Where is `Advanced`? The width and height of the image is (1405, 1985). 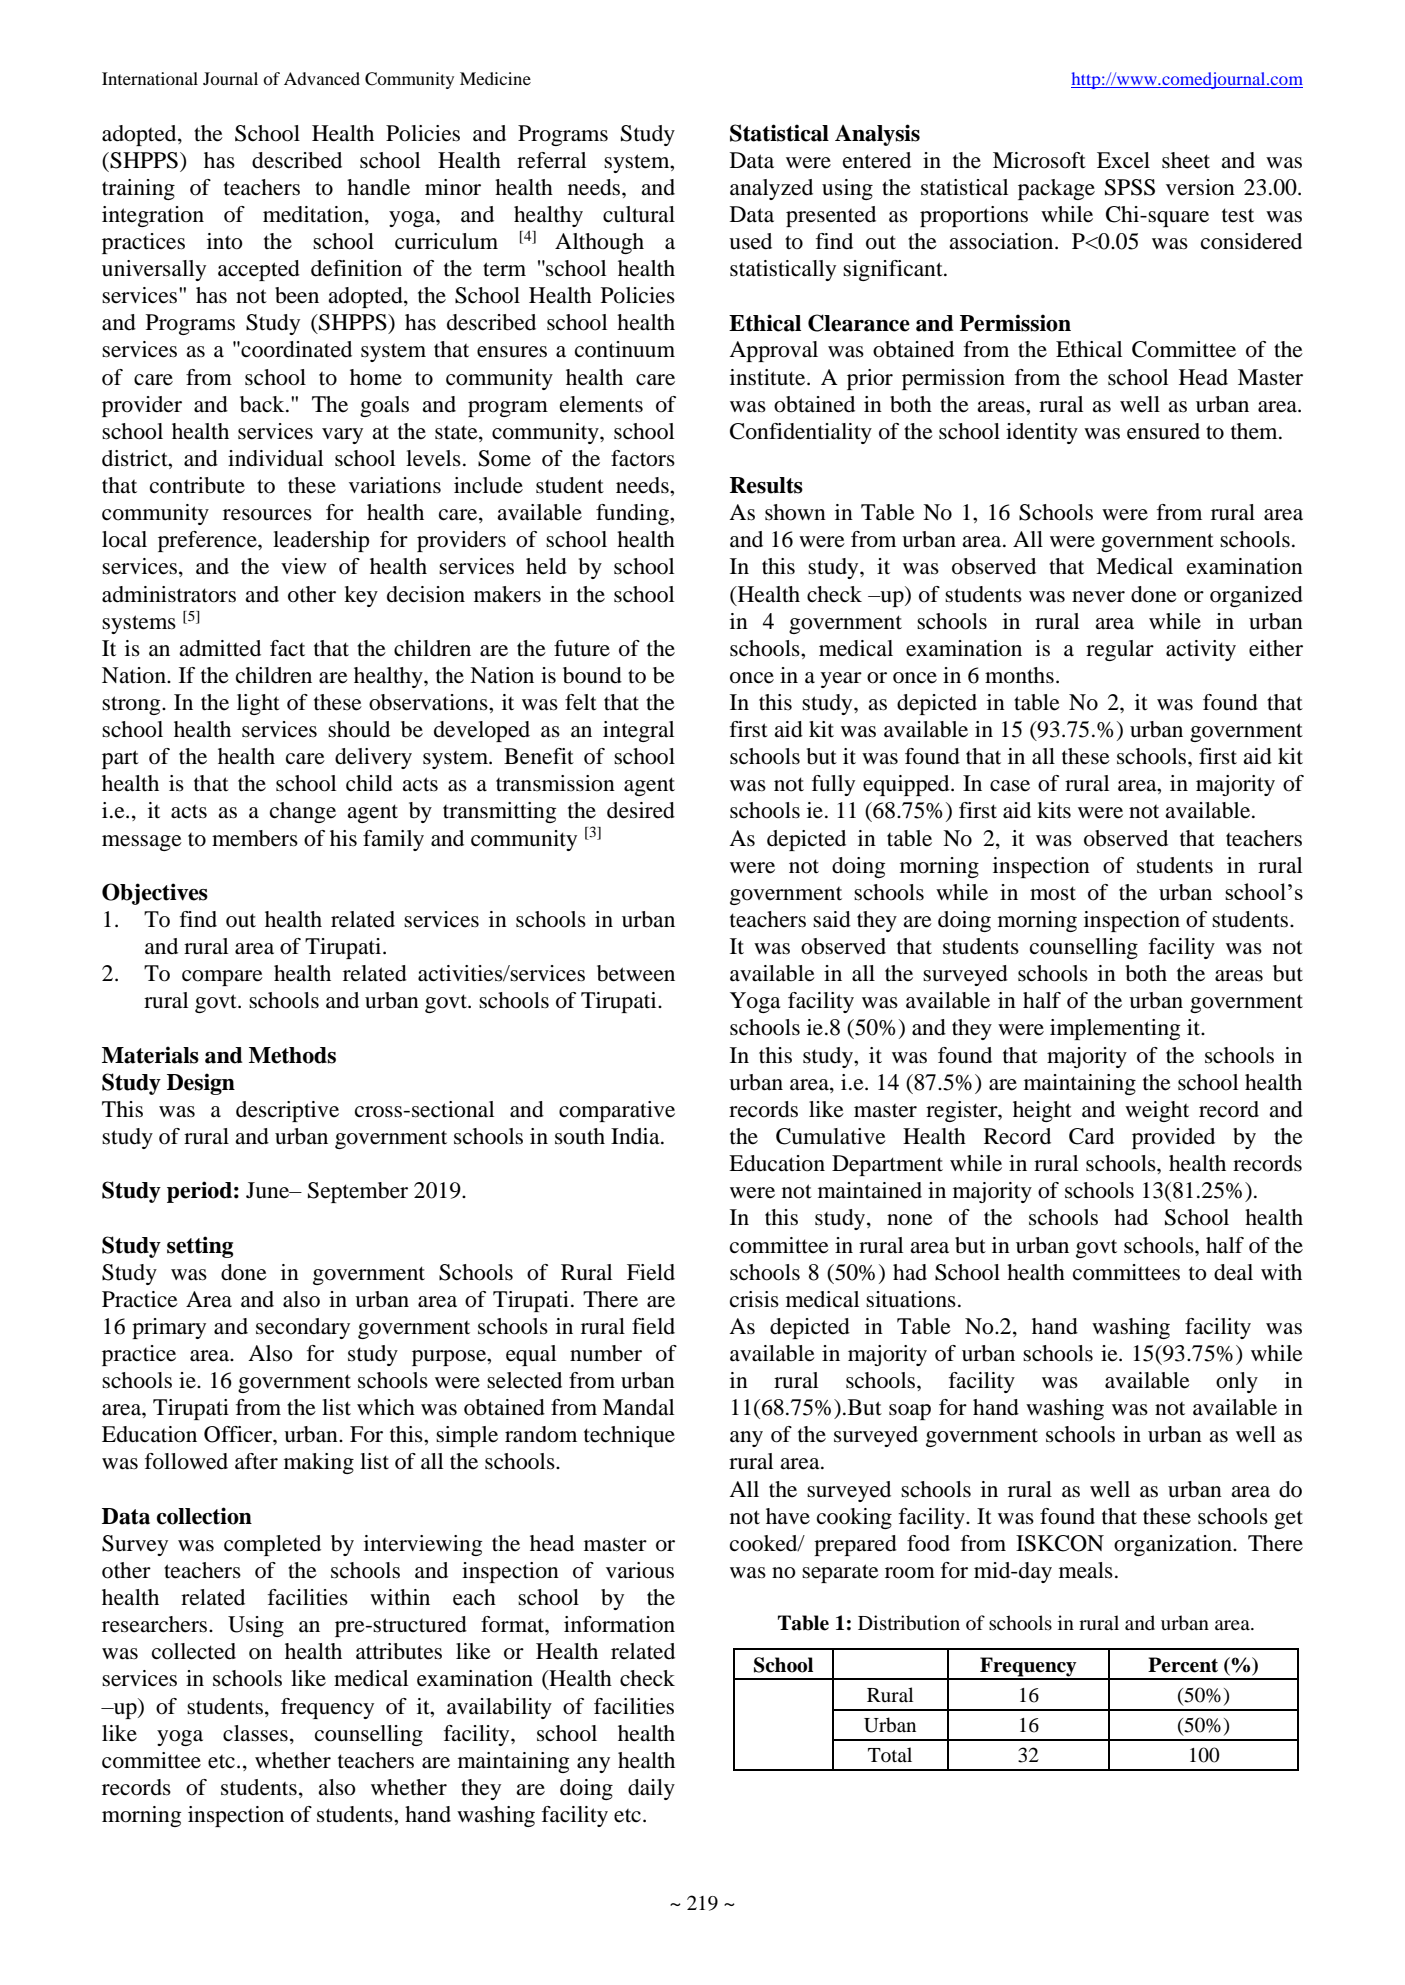
Advanced is located at coordinates (322, 78).
